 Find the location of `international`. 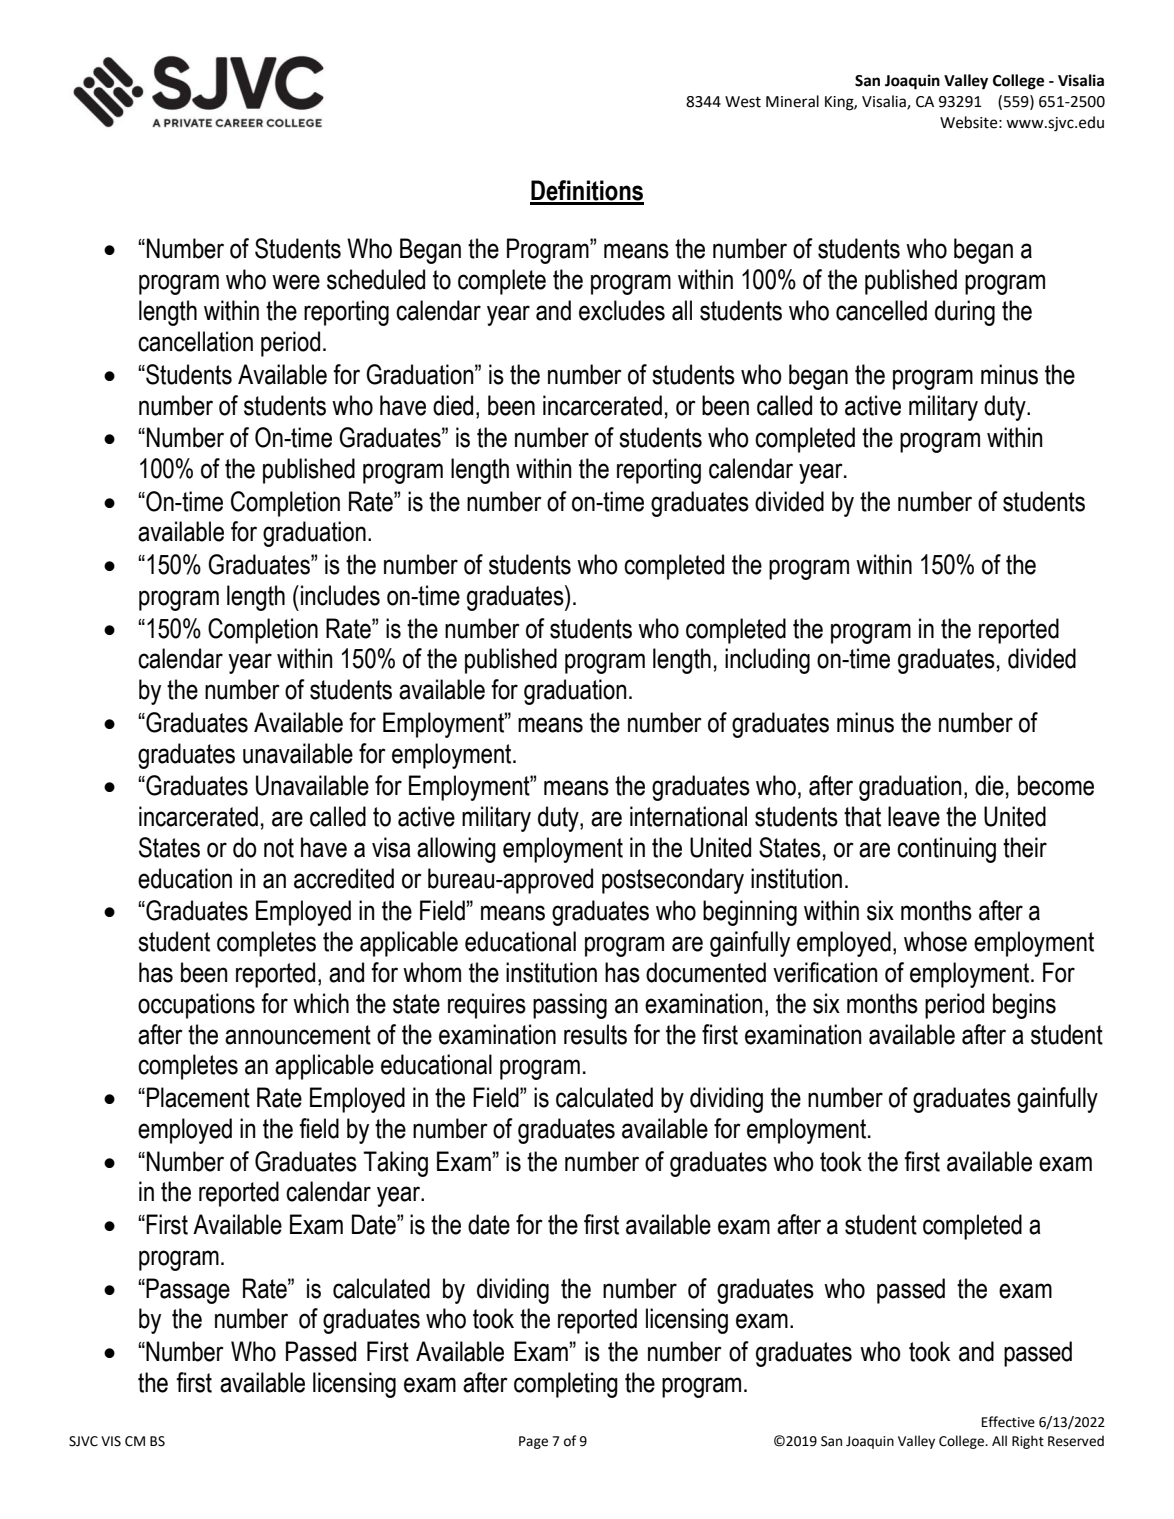

international is located at coordinates (688, 816).
